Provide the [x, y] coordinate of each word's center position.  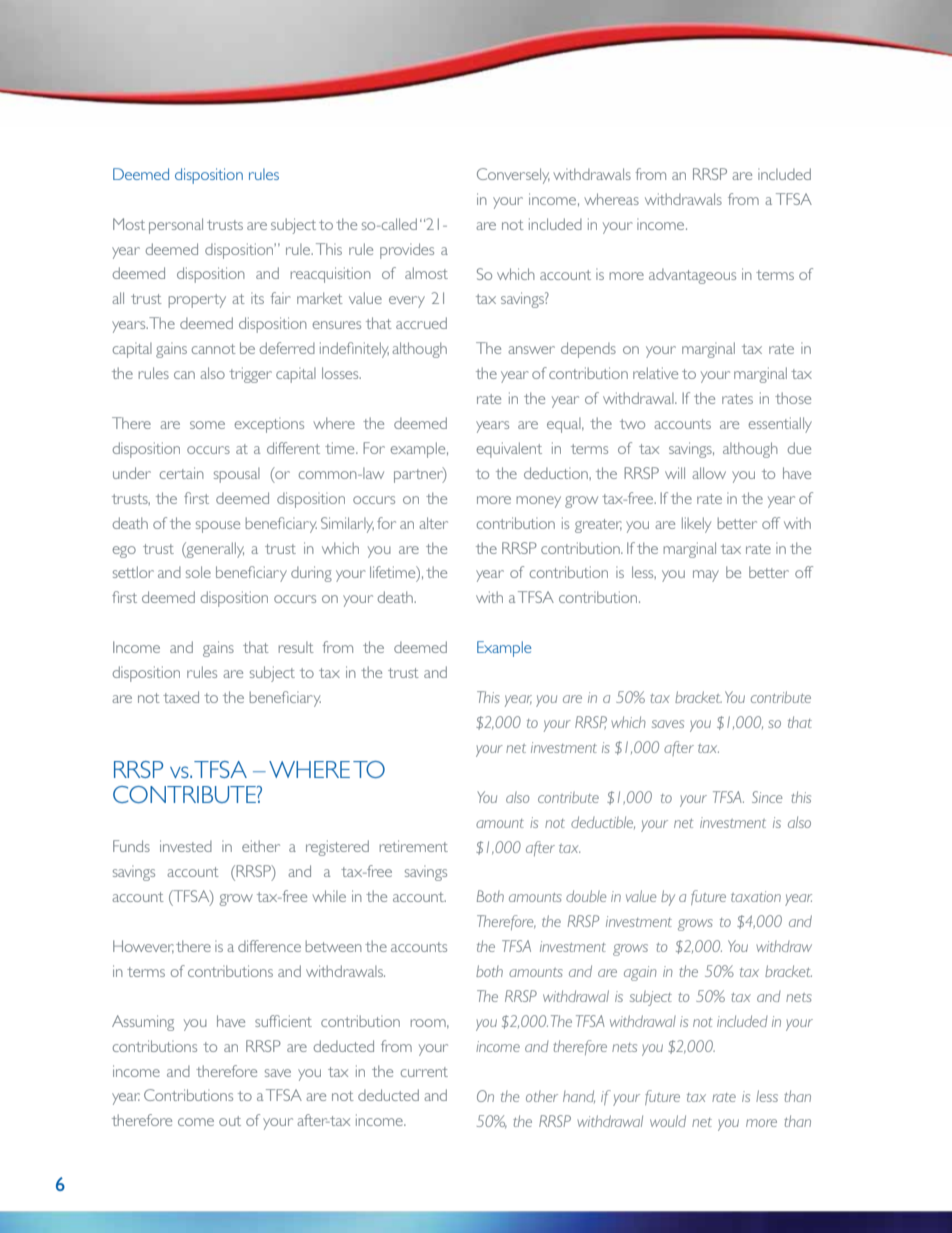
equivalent [509, 450]
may [706, 576]
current [424, 1072]
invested [186, 846]
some [207, 425]
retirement [414, 846]
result [296, 647]
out [230, 1121]
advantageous [692, 276]
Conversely [513, 176]
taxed [181, 697]
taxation [756, 896]
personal [176, 226]
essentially [780, 425]
